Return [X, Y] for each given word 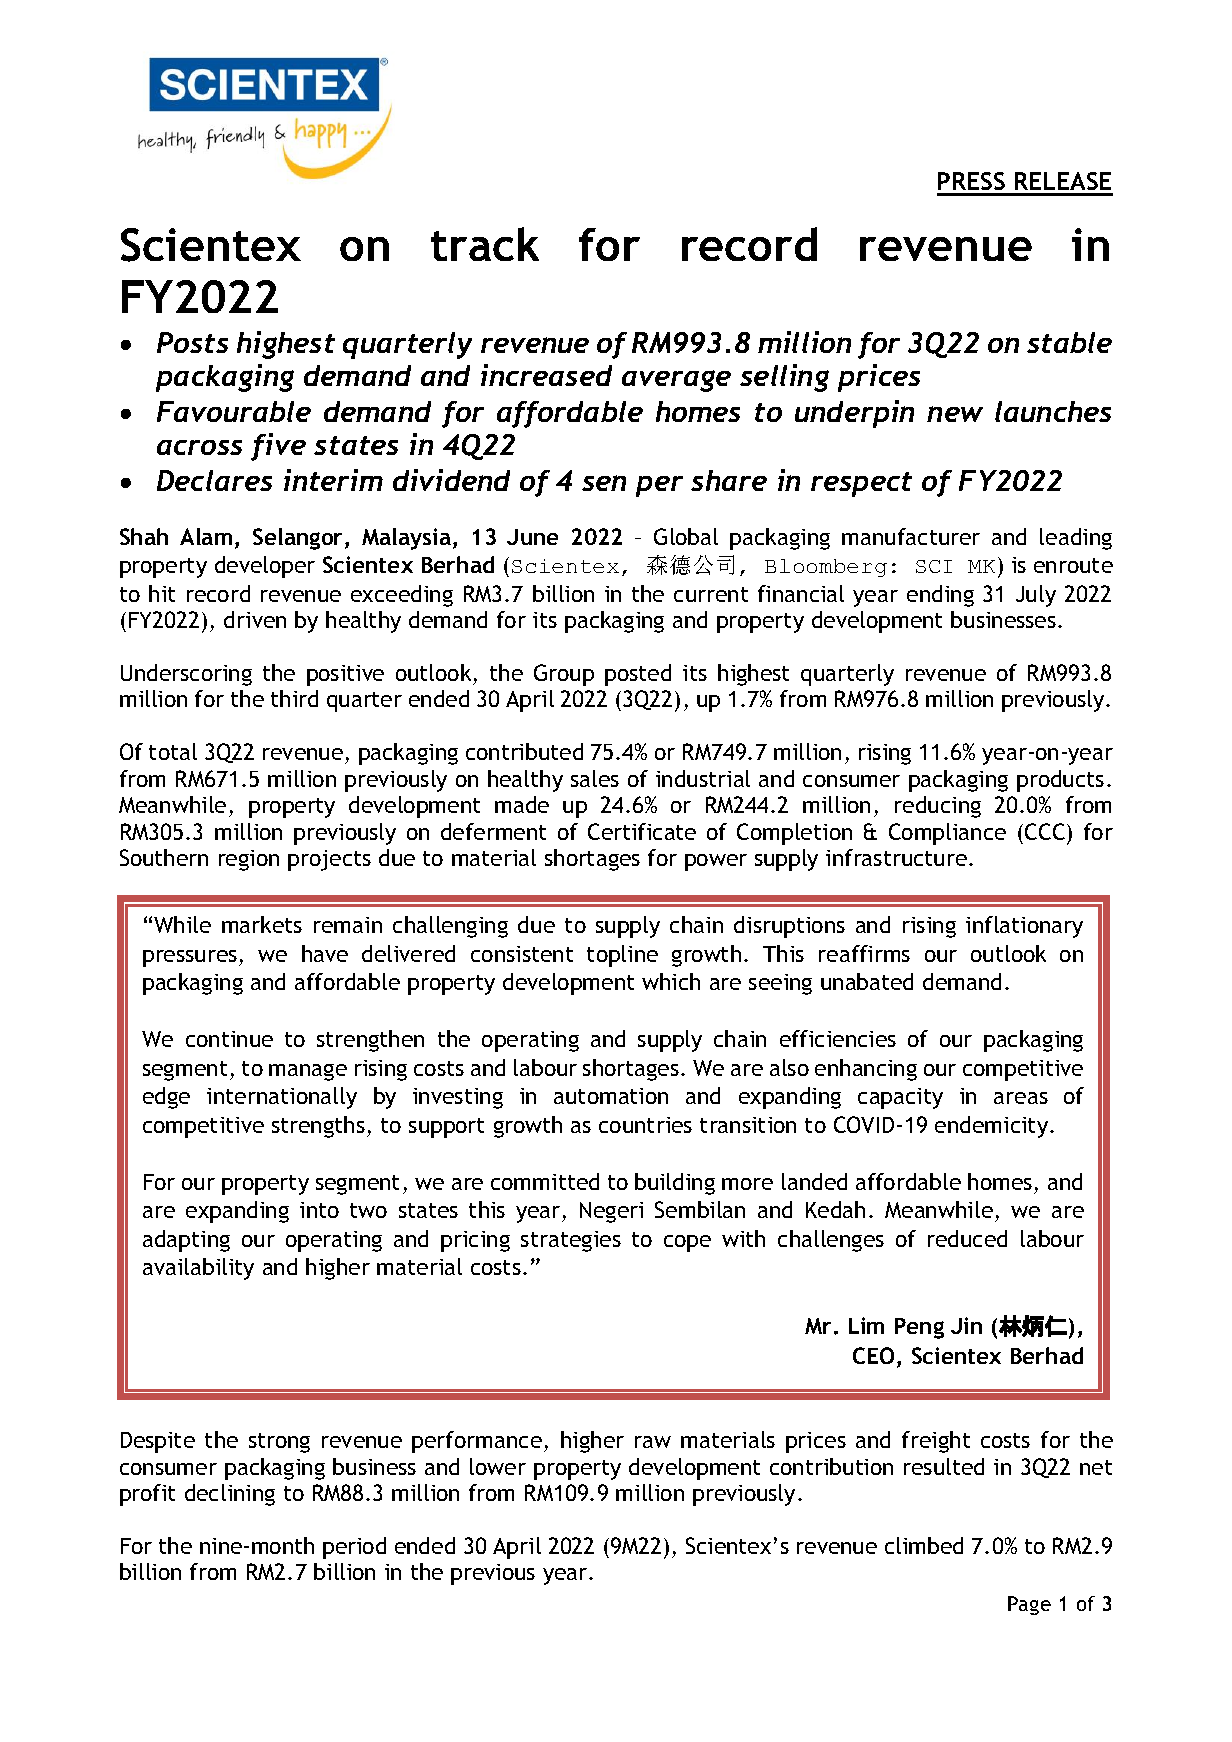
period [354, 1548]
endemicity [993, 1127]
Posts [192, 342]
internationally [282, 1098]
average [676, 381]
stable [1069, 342]
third [294, 698]
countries [645, 1125]
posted [638, 675]
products [1060, 781]
